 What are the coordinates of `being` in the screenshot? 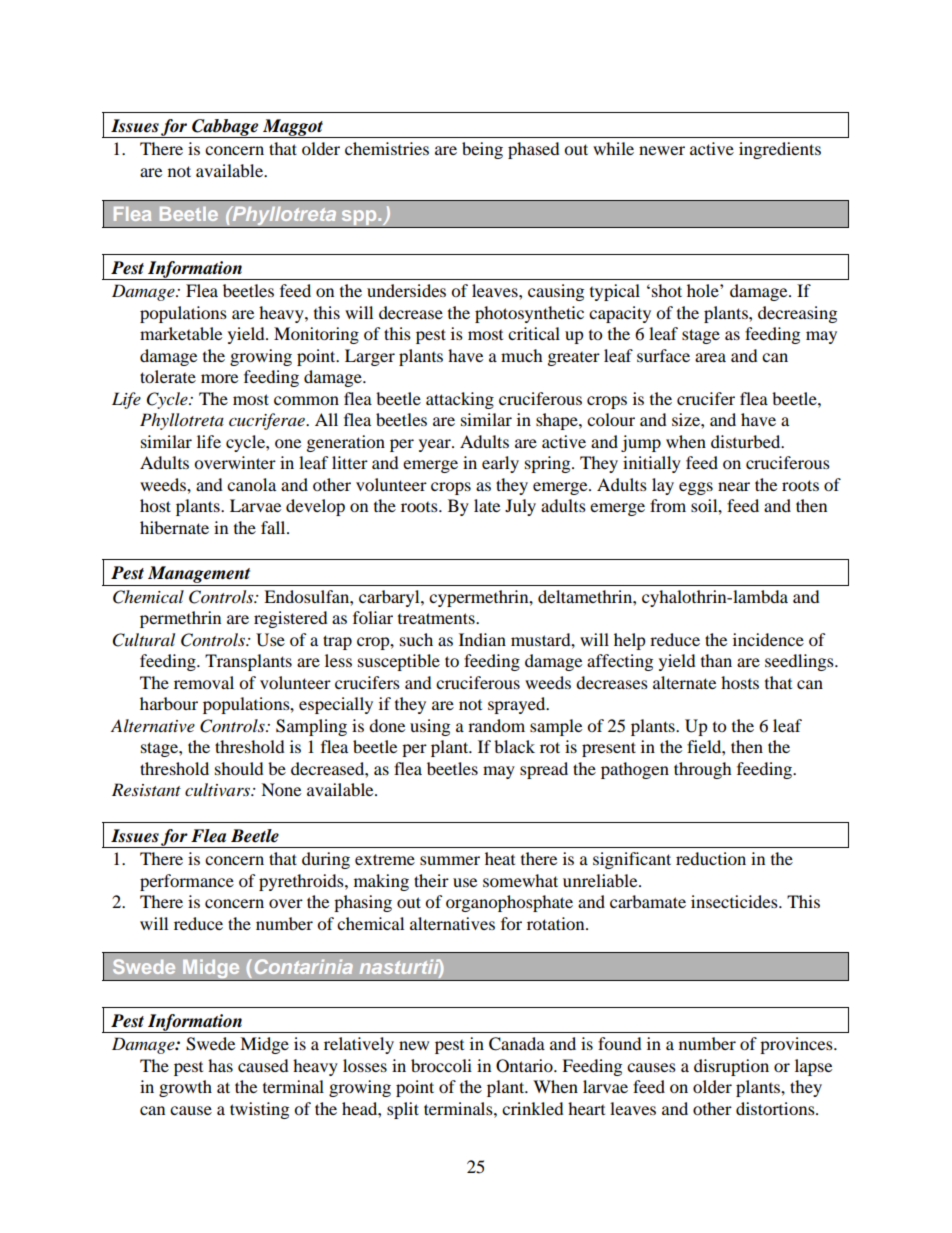 It's located at (482, 150).
